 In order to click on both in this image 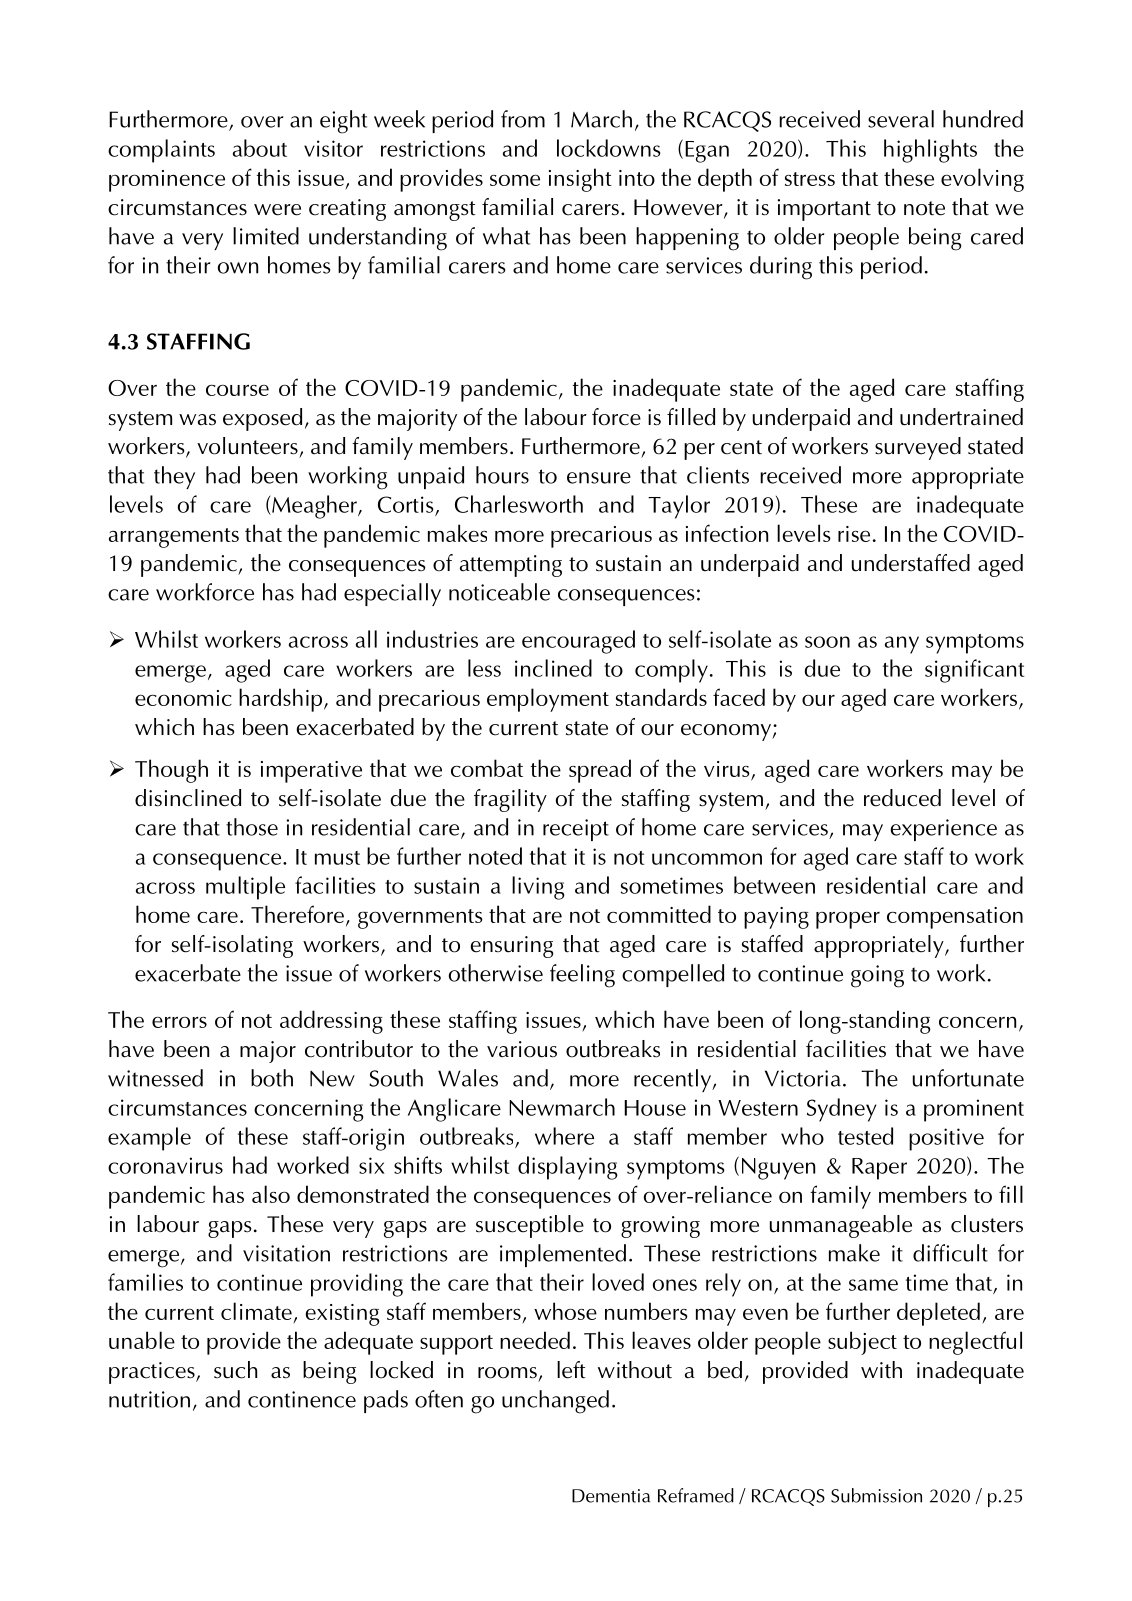, I will do `click(272, 1078)`.
